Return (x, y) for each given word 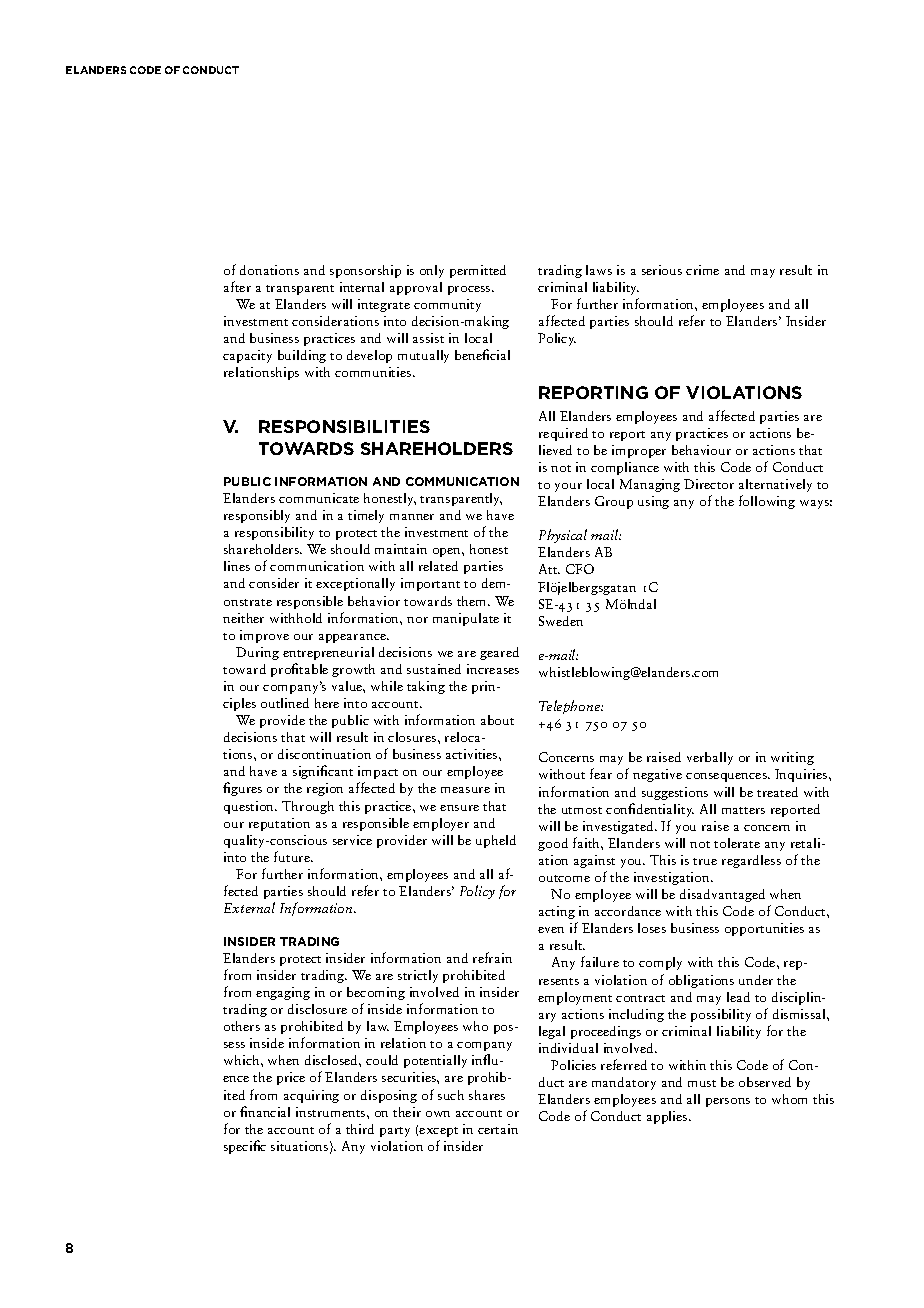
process (470, 290)
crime (702, 270)
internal (362, 287)
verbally (710, 758)
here (327, 703)
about (497, 720)
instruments (332, 1112)
